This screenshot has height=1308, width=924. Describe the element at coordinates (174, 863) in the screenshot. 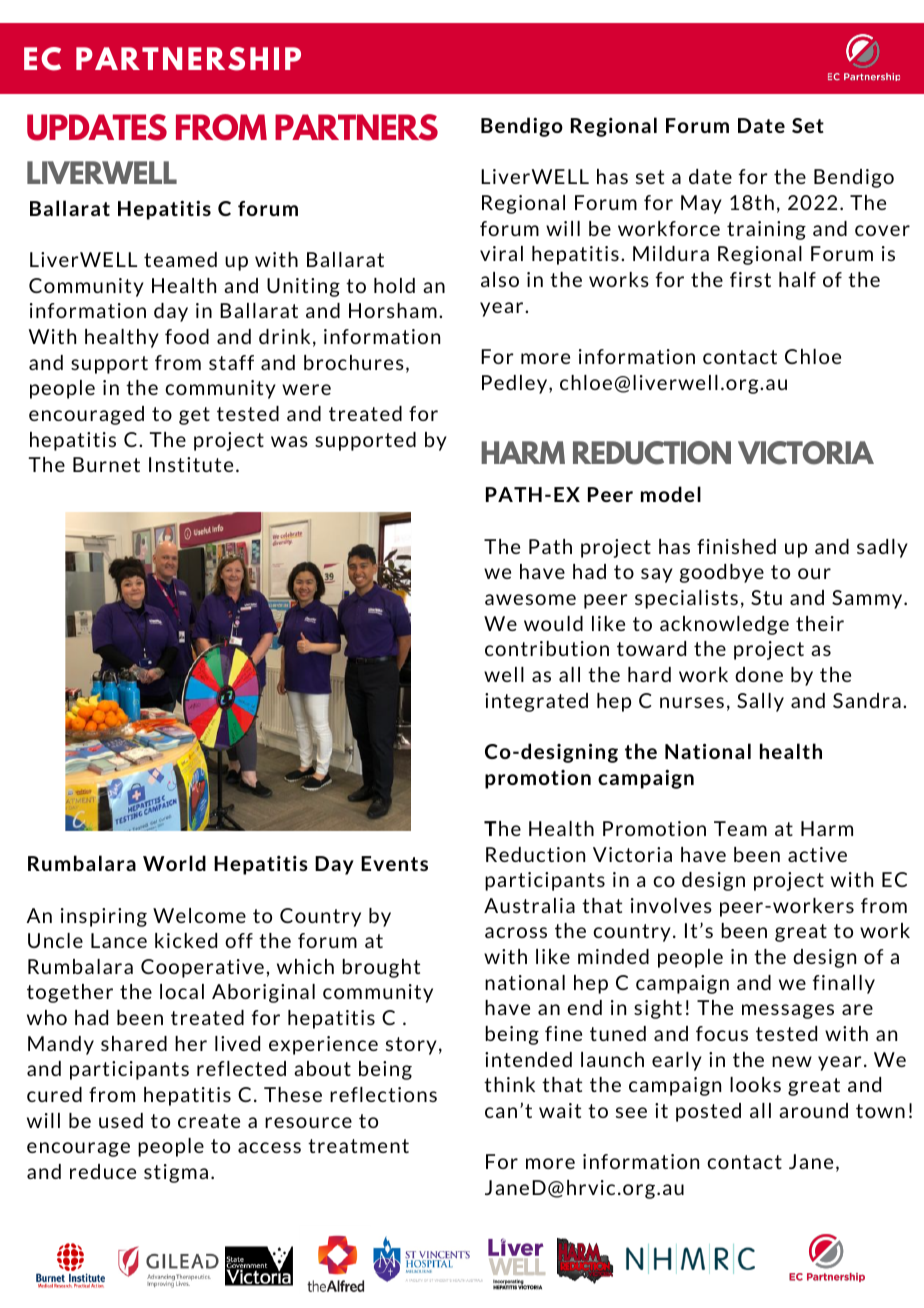

I see `World` at that location.
